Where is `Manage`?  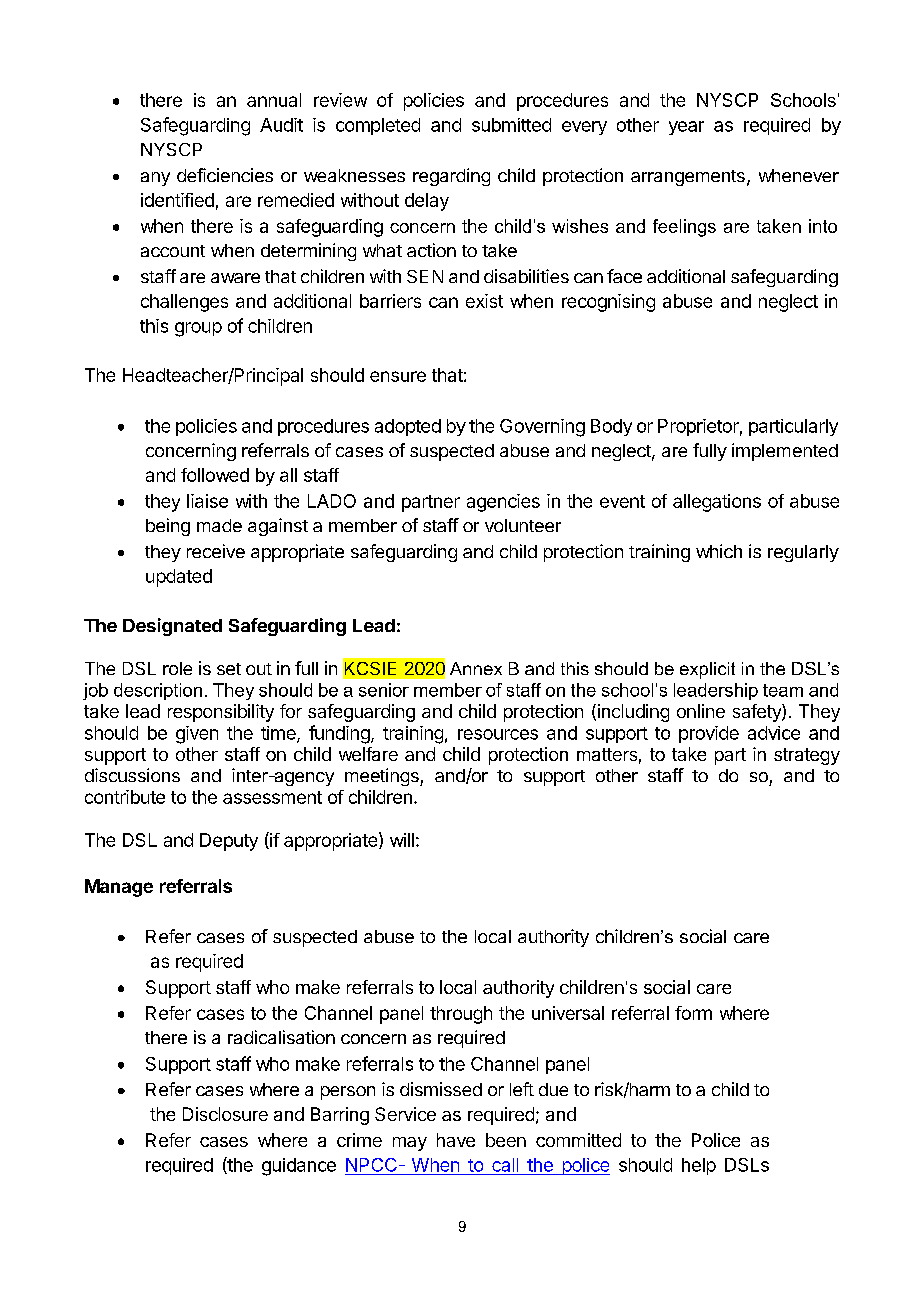 Manage is located at coordinates (119, 888).
